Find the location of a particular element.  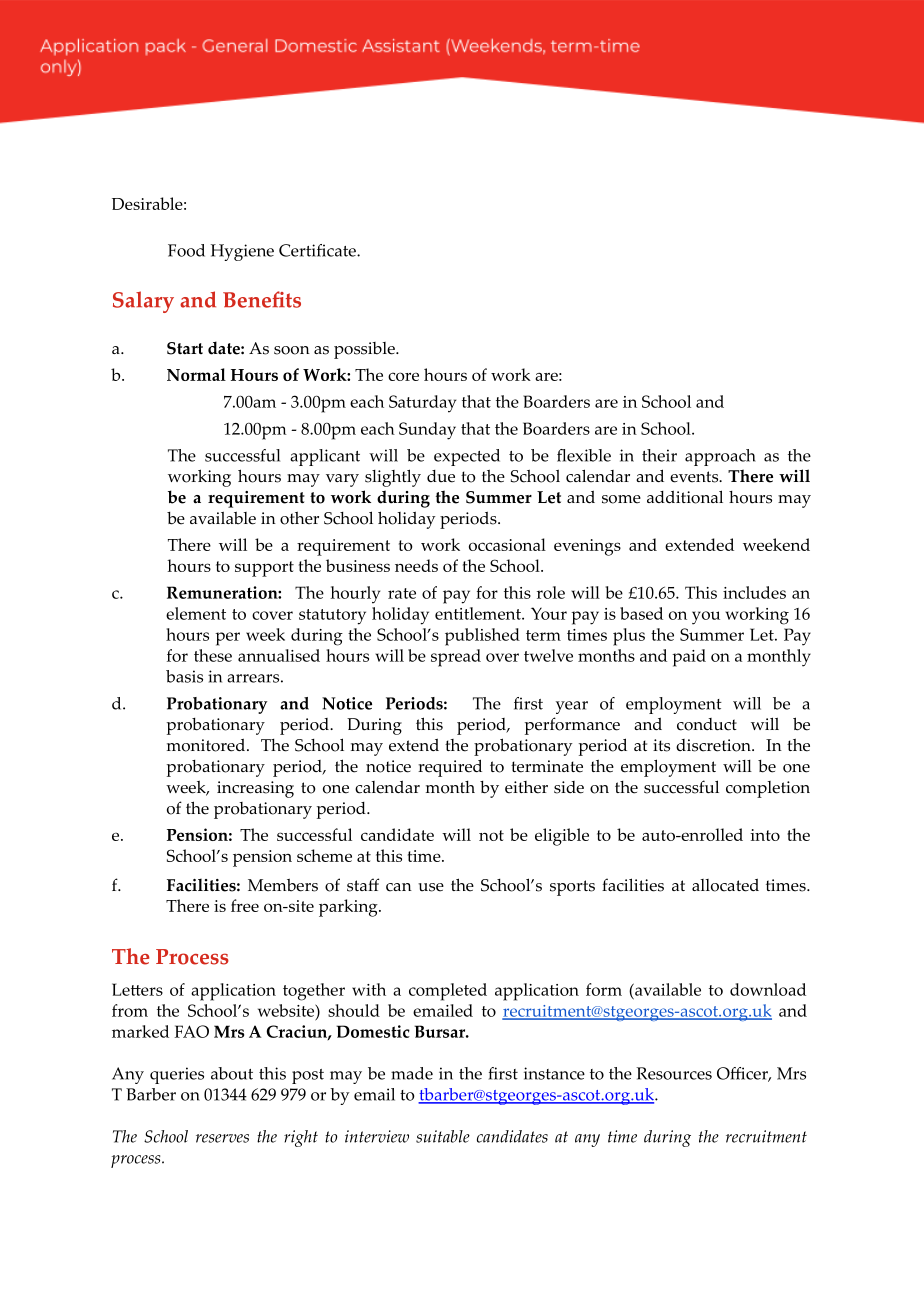

Food is located at coordinates (186, 250).
